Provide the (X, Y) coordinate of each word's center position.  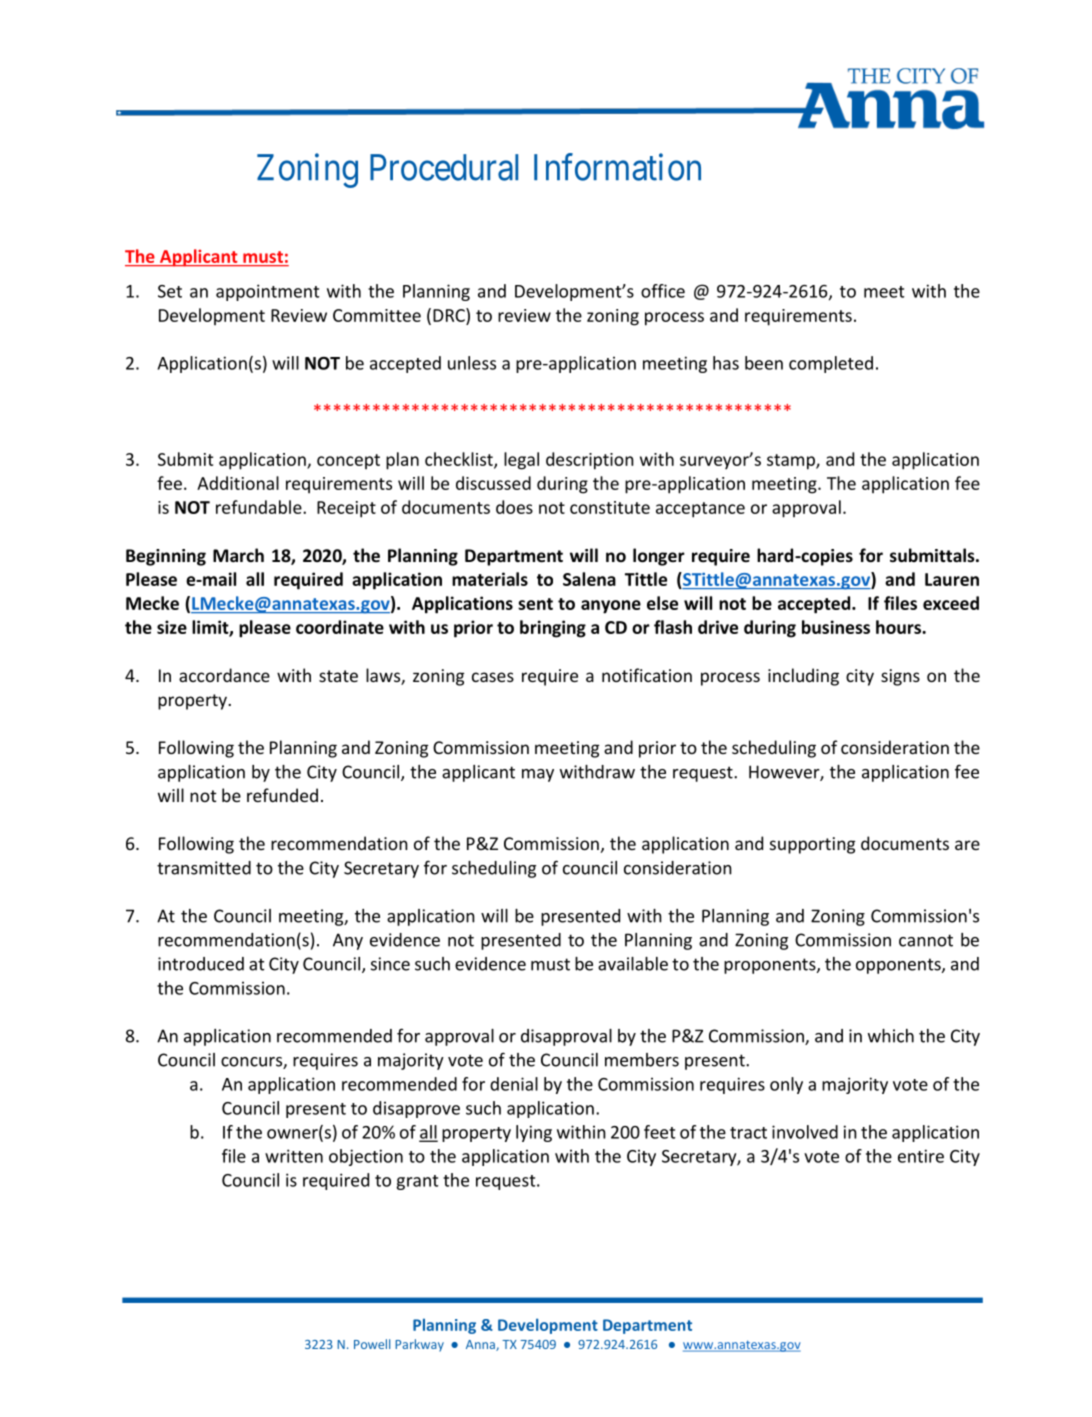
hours (899, 627)
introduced (201, 964)
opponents (899, 966)
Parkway (419, 1345)
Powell (372, 1344)
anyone (611, 607)
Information (617, 167)
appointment (268, 292)
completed (831, 364)
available (633, 964)
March (238, 555)
